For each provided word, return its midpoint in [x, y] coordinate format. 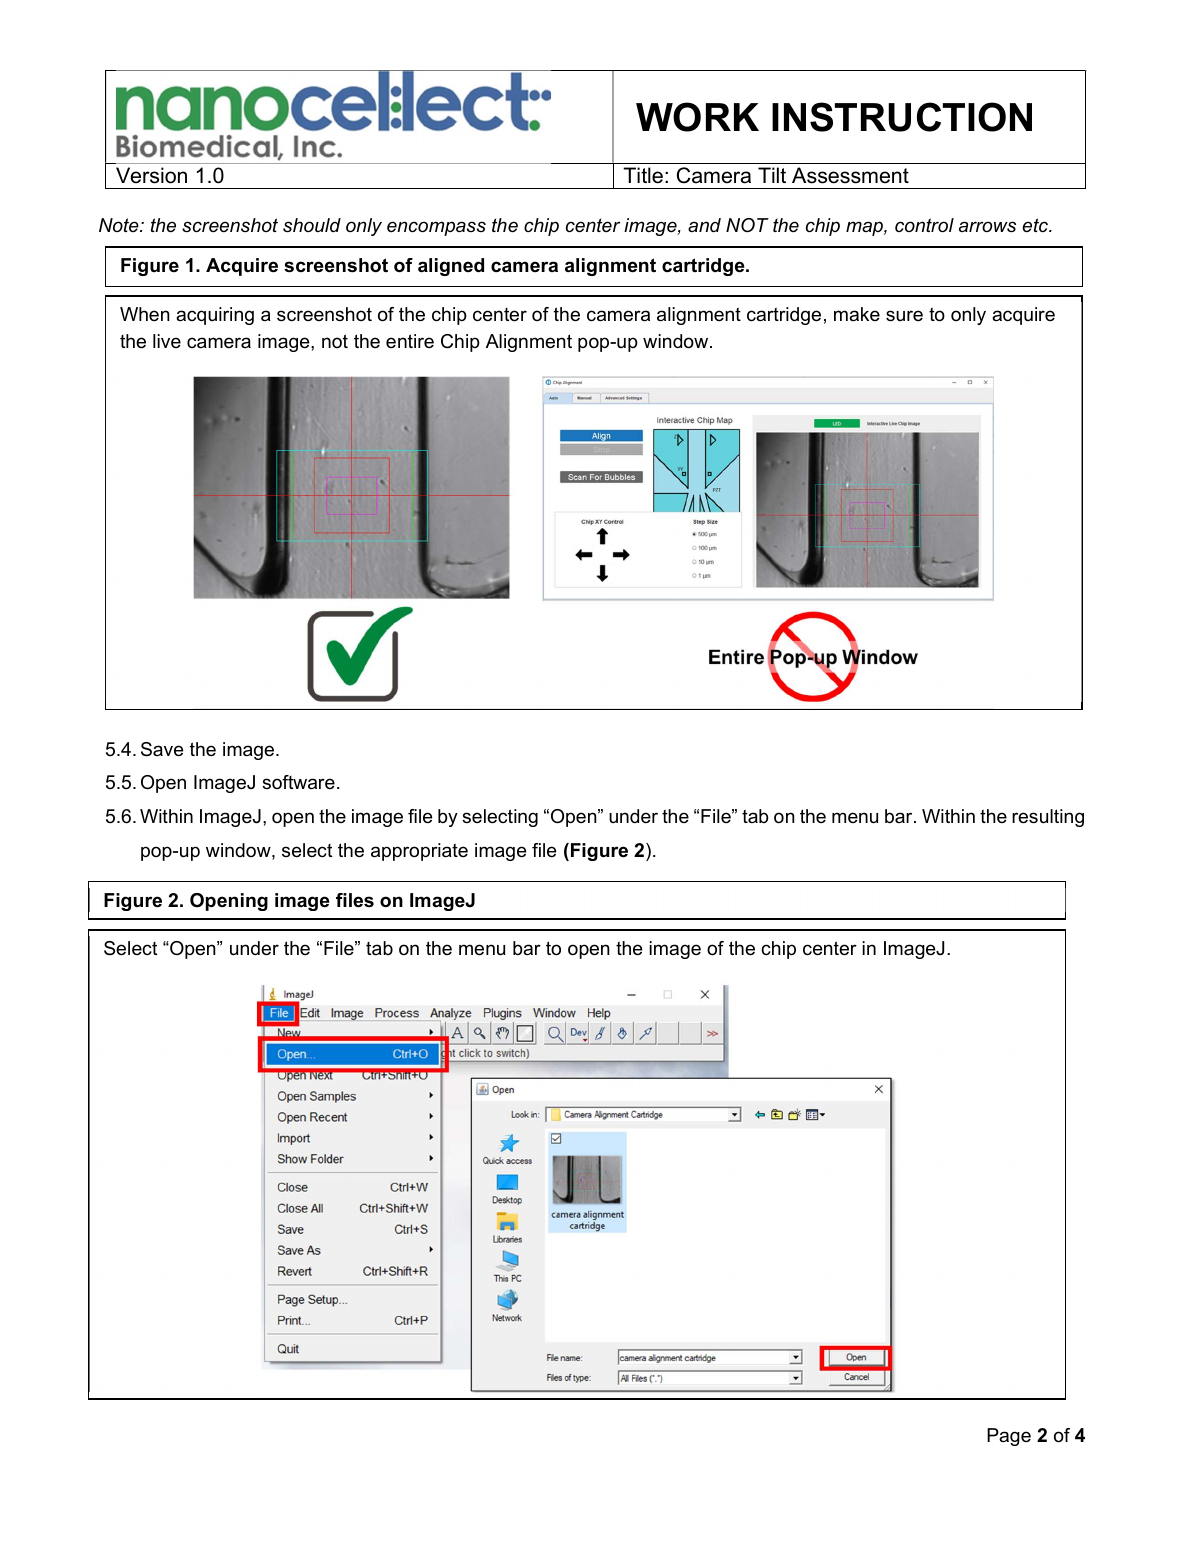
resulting [1048, 818]
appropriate [419, 852]
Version [151, 175]
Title [643, 175]
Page [1009, 1437]
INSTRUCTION [902, 117]
